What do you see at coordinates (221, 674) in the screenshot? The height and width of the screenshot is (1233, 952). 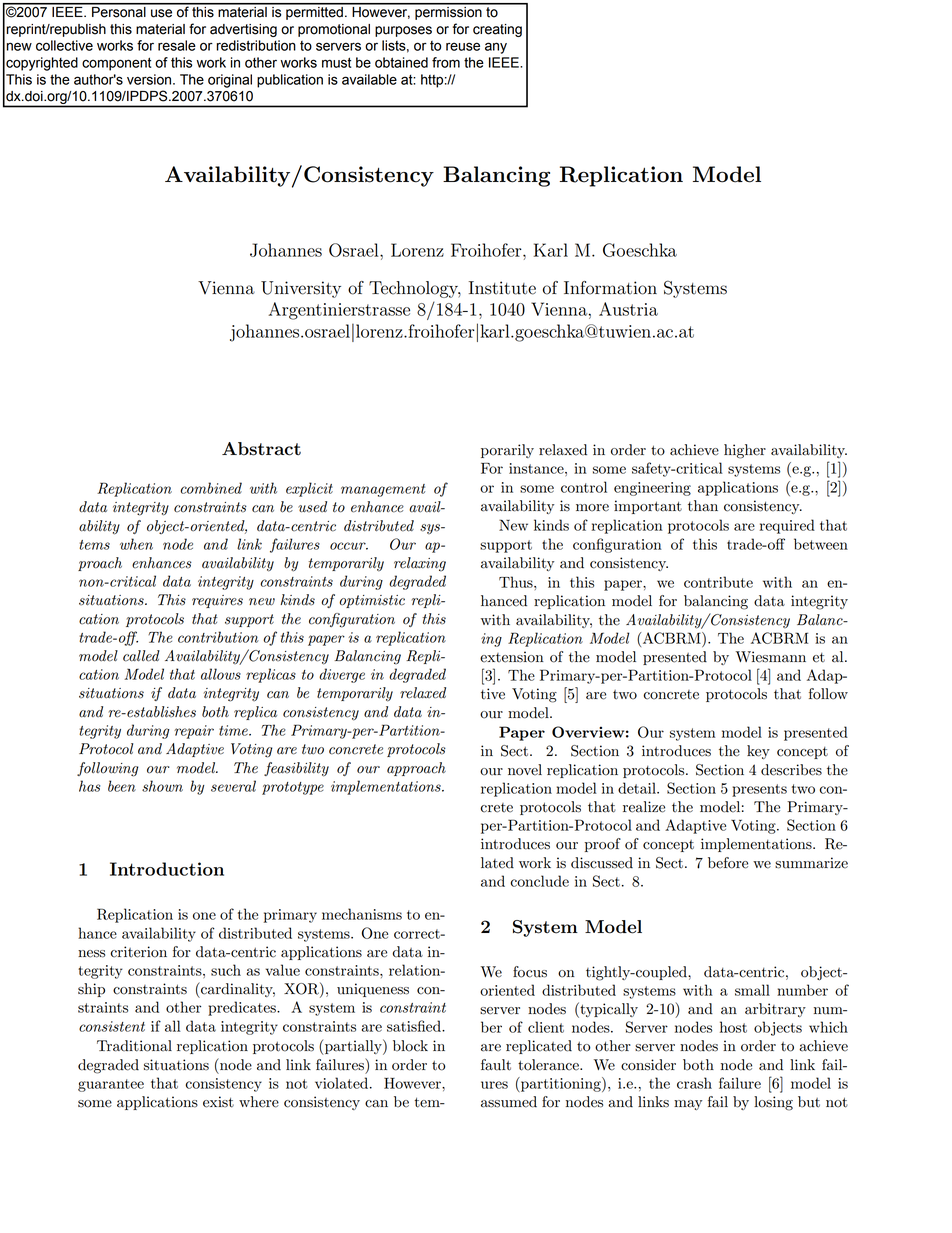 I see `allows` at bounding box center [221, 674].
